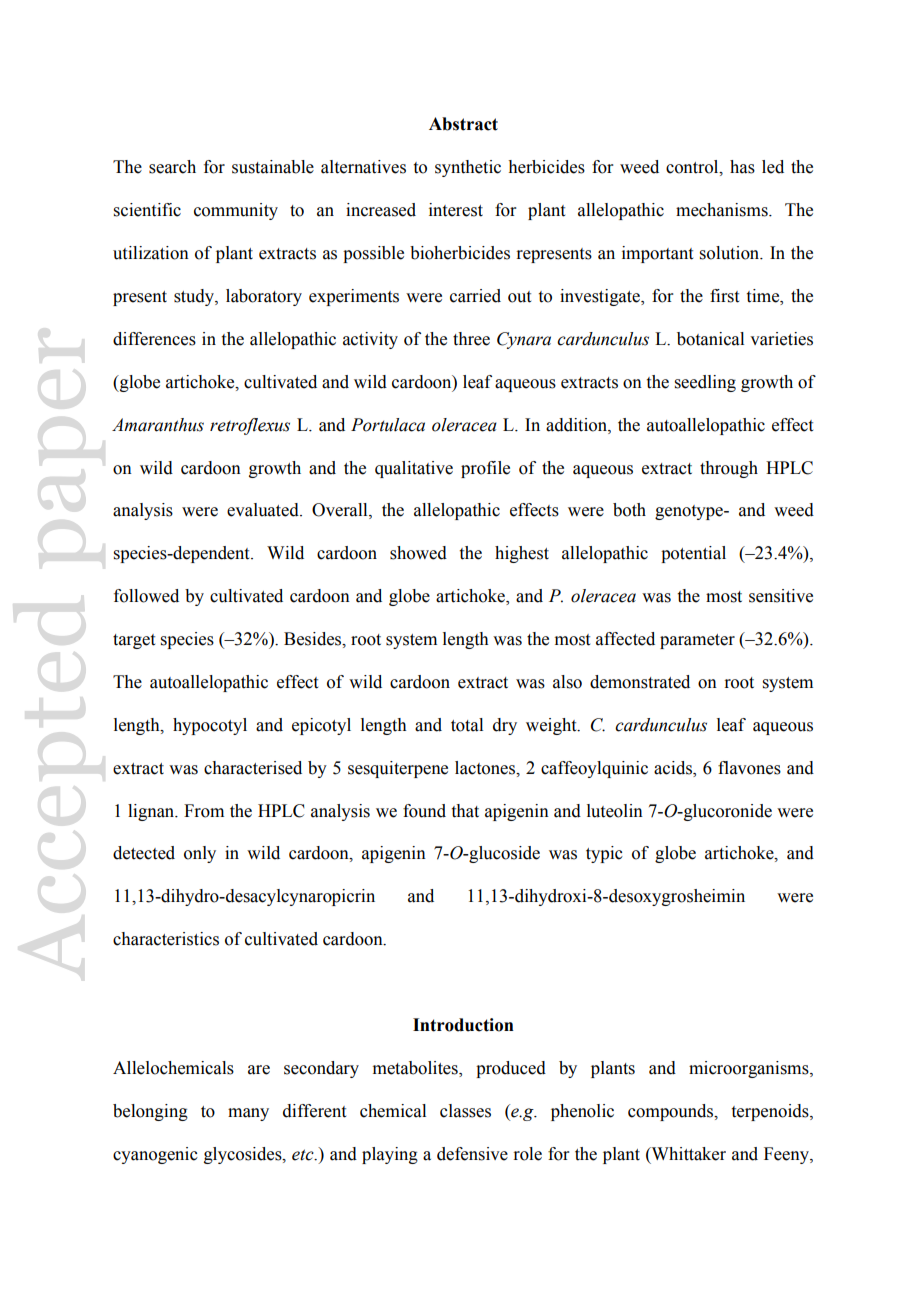  Describe the element at coordinates (134, 641) in the screenshot. I see `target` at that location.
